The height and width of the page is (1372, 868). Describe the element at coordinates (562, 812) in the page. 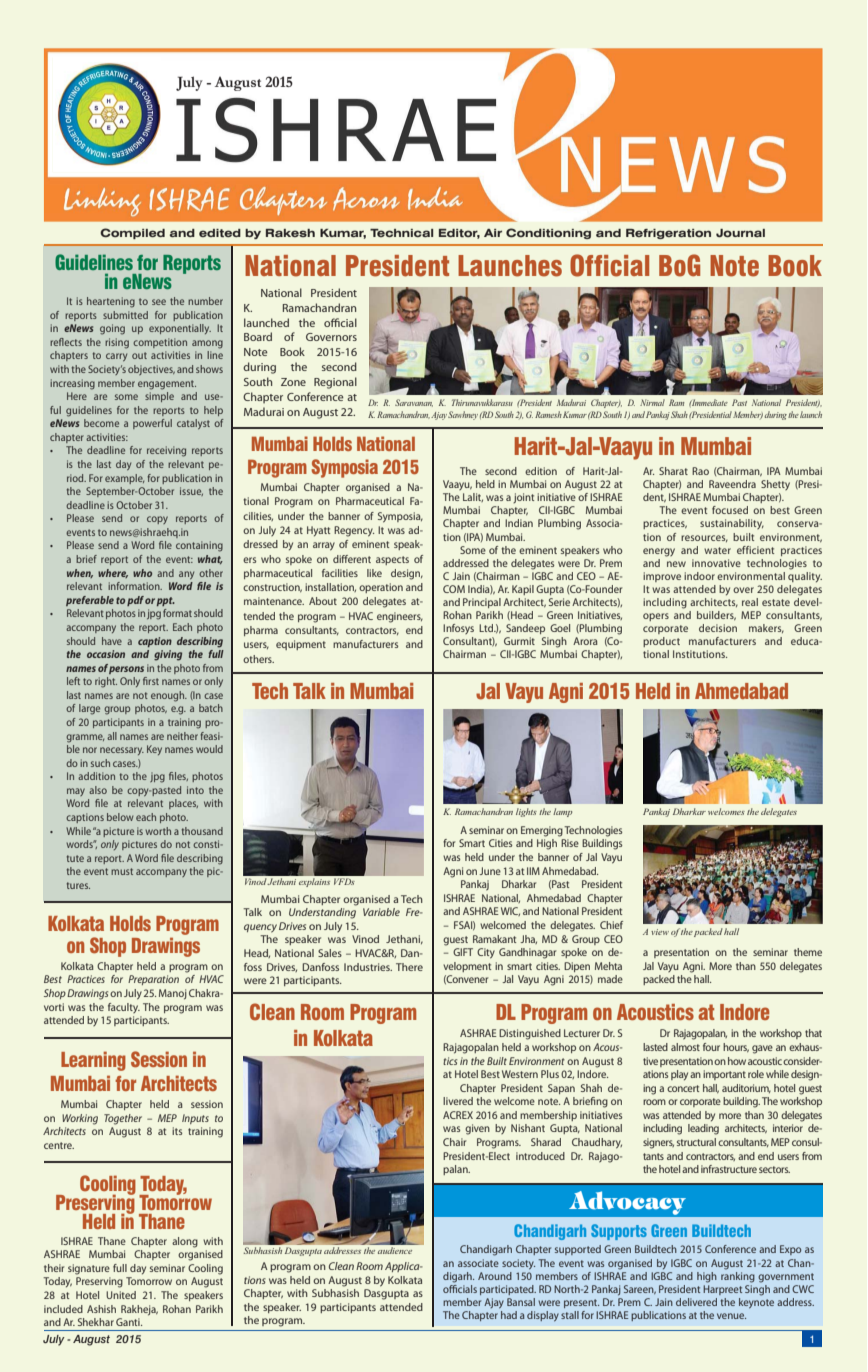

I see `lamp` at that location.
